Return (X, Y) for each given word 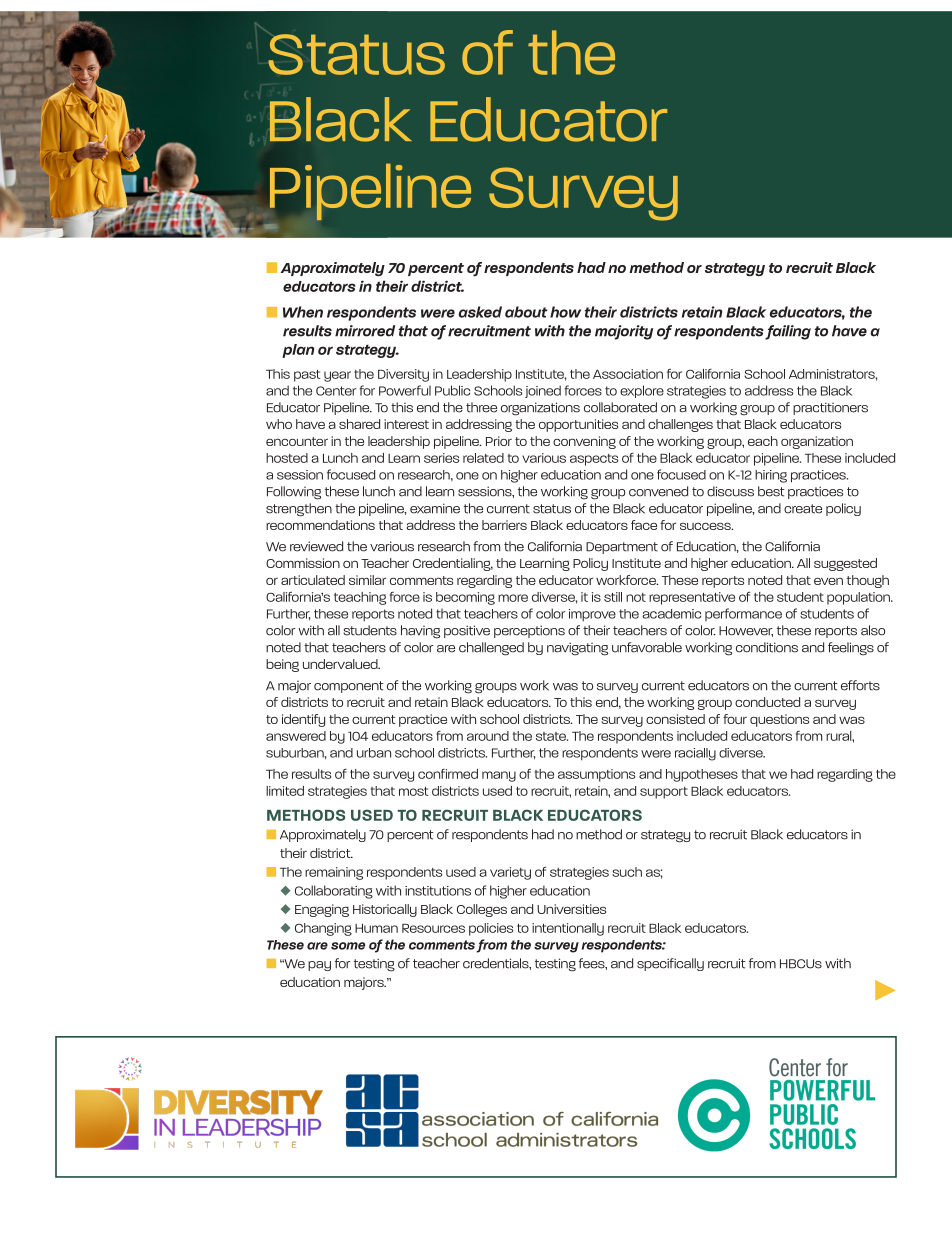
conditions (767, 647)
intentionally (568, 929)
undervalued (341, 664)
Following (294, 493)
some (348, 946)
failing (788, 332)
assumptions (596, 775)
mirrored (365, 331)
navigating (577, 649)
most (414, 791)
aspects (594, 460)
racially (695, 754)
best (771, 491)
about (526, 312)
